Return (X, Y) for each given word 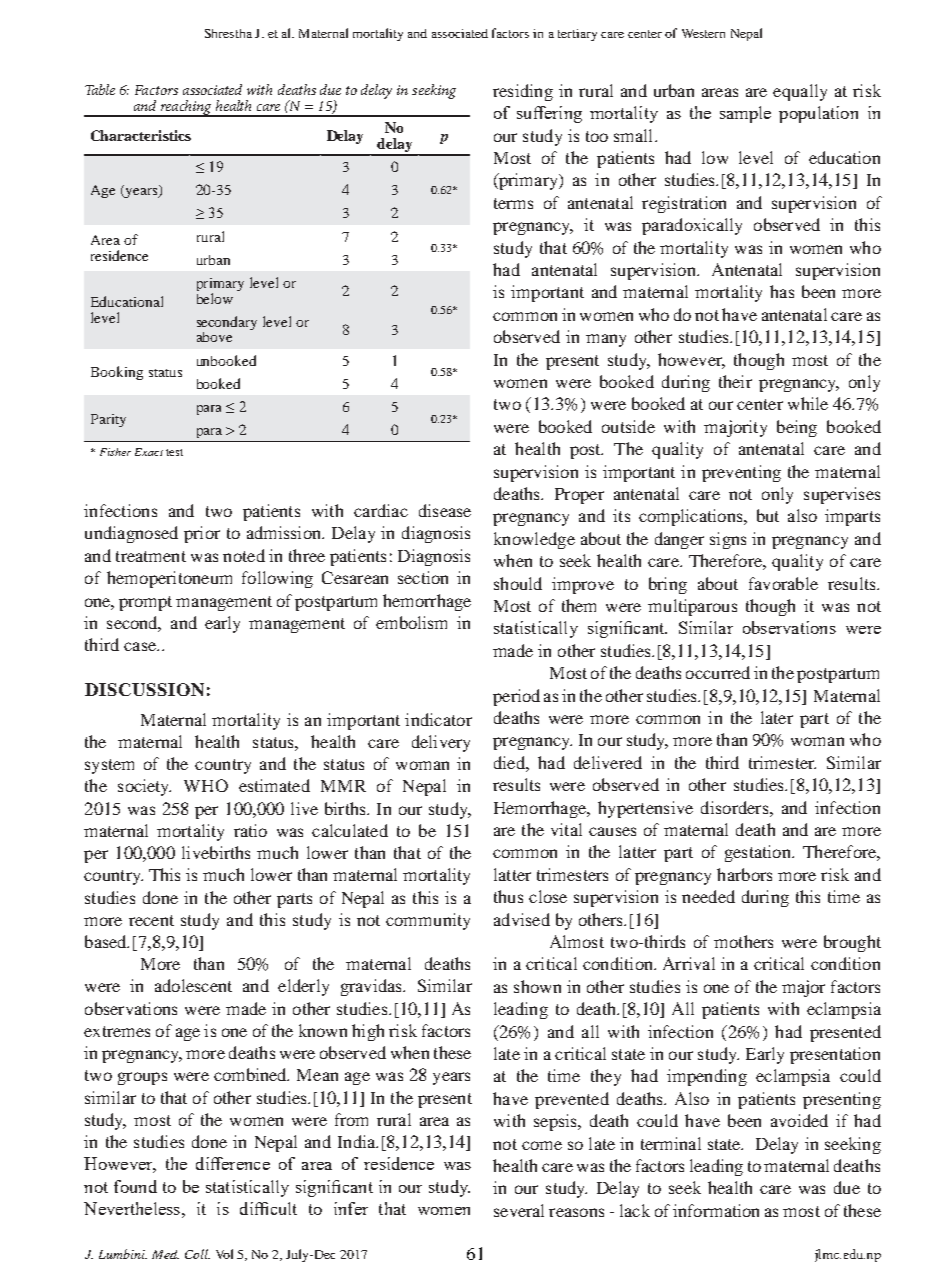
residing (523, 92)
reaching (187, 108)
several (519, 1210)
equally (800, 92)
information (716, 1210)
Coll (197, 1254)
